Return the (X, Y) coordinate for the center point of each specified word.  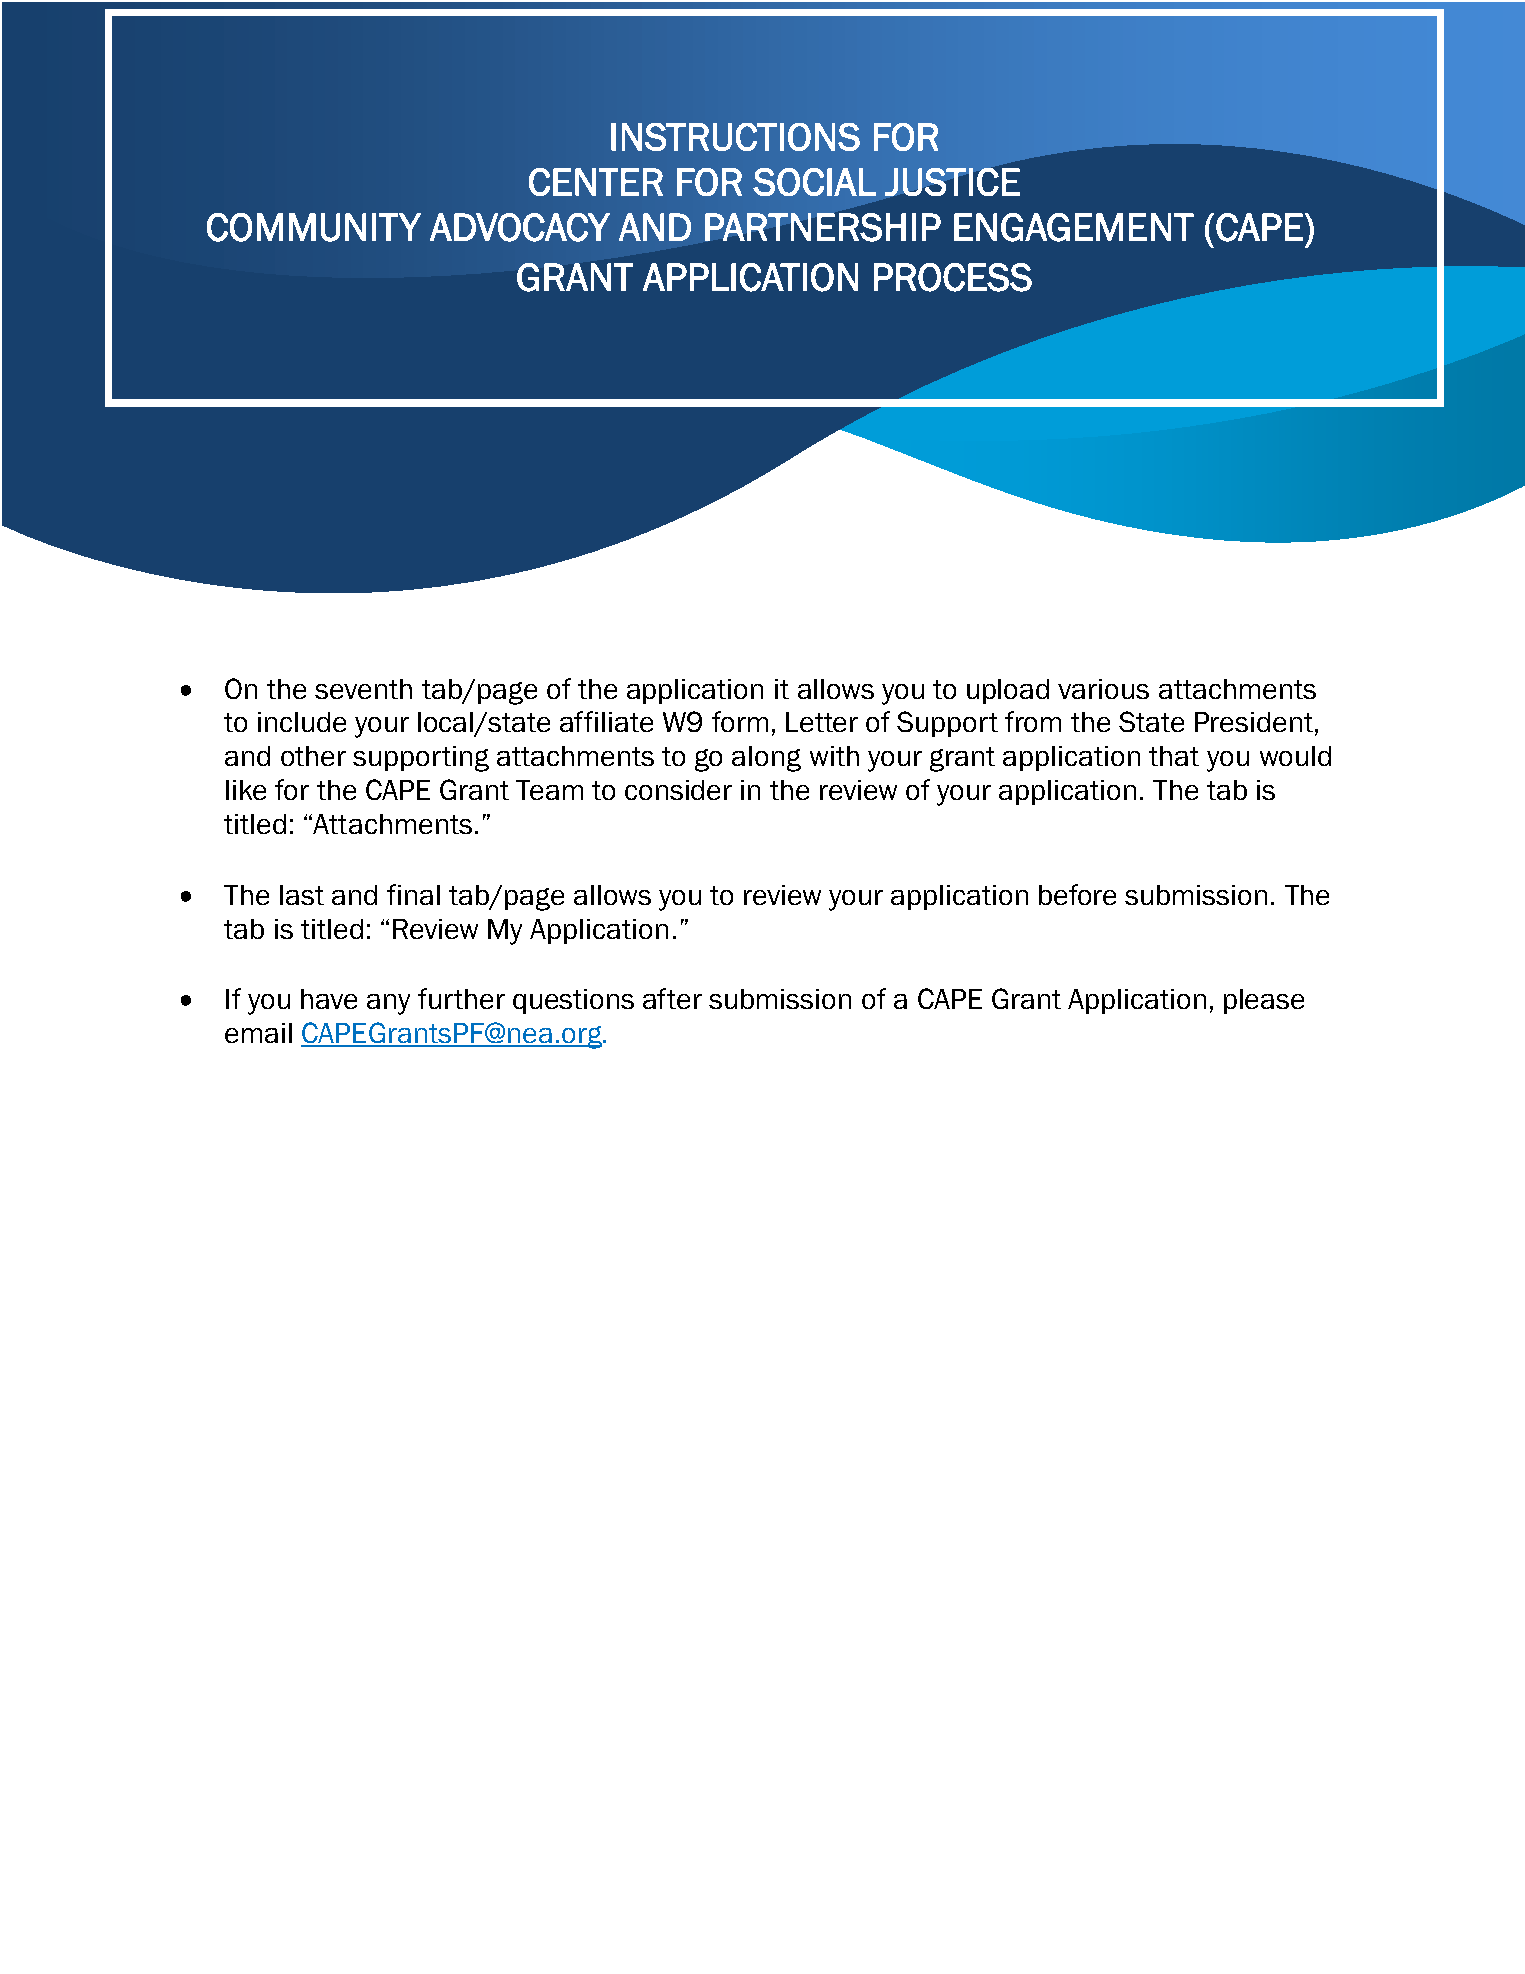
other (313, 756)
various (1103, 689)
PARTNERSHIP (823, 227)
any (388, 1004)
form (740, 721)
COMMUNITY (314, 227)
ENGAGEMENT (1074, 227)
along (766, 759)
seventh (363, 689)
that (1174, 756)
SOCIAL (814, 182)
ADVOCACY (520, 227)
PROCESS (953, 277)
